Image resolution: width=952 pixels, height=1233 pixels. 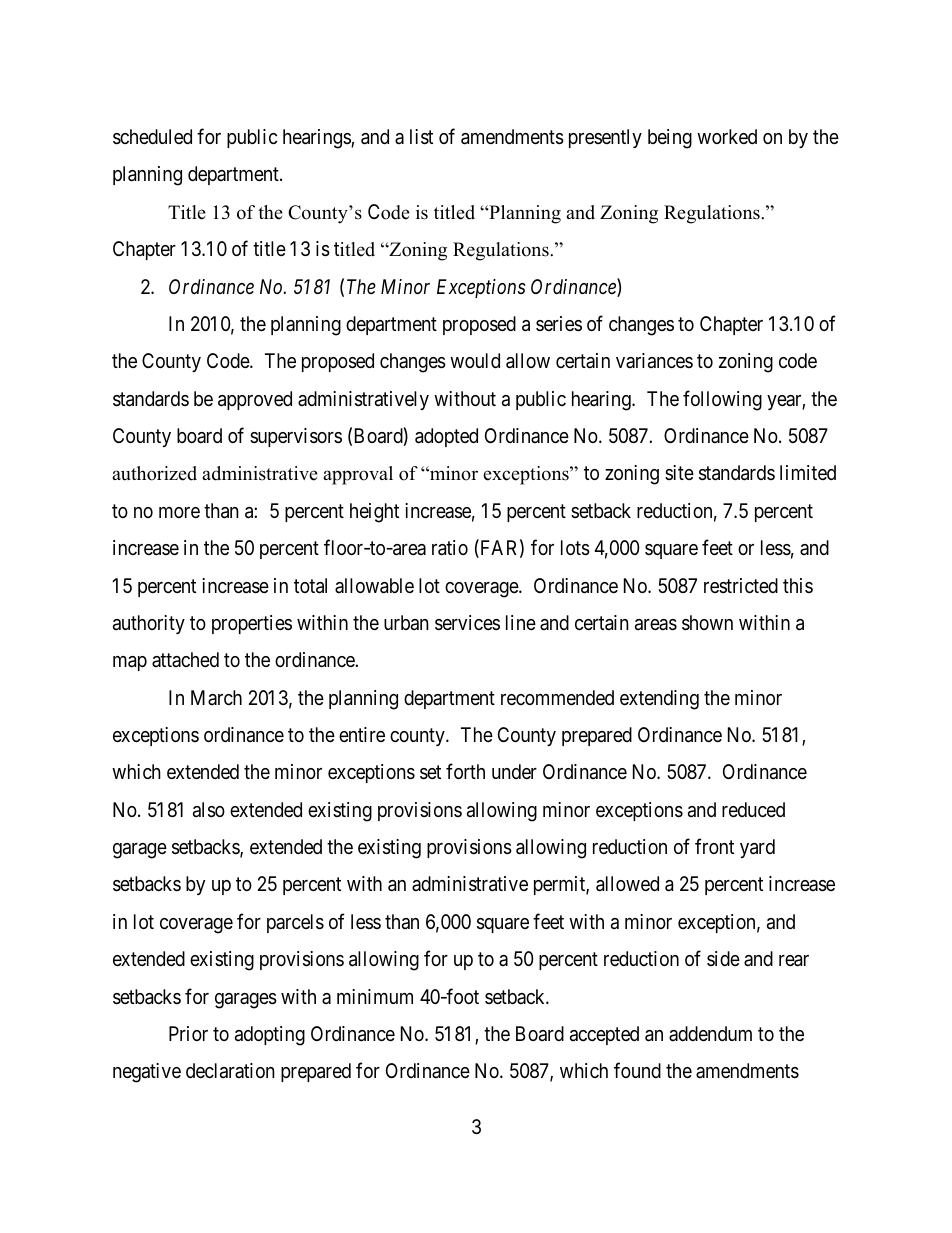 What do you see at coordinates (188, 1033) in the screenshot?
I see `Prior` at bounding box center [188, 1033].
